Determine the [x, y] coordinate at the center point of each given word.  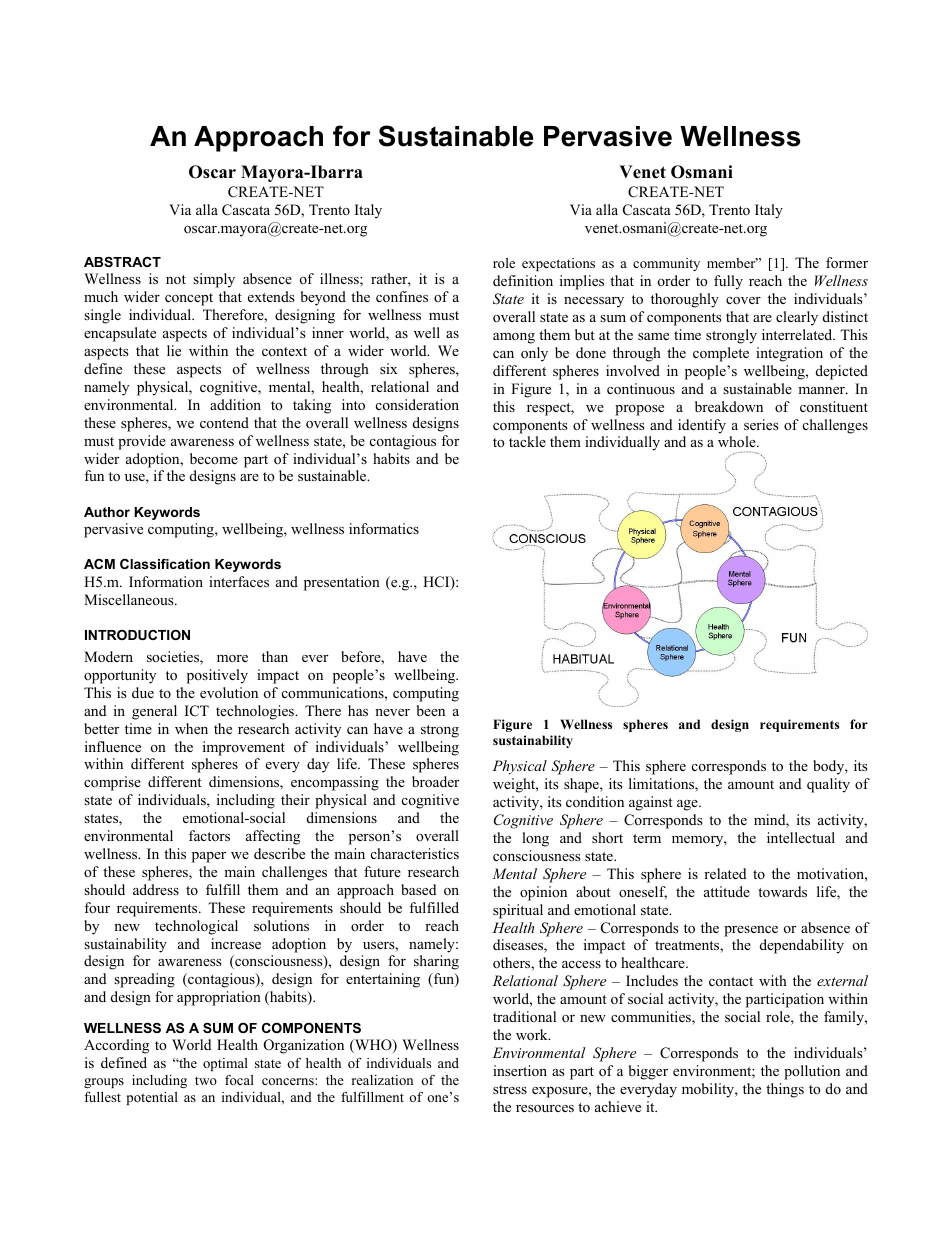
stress [510, 1089]
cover [743, 300]
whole [738, 441]
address [156, 889]
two [206, 1080]
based [418, 889]
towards [782, 891]
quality [828, 785]
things [785, 1090]
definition [523, 280]
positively [217, 676]
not [176, 279]
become [214, 458]
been [431, 710]
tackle [527, 441]
